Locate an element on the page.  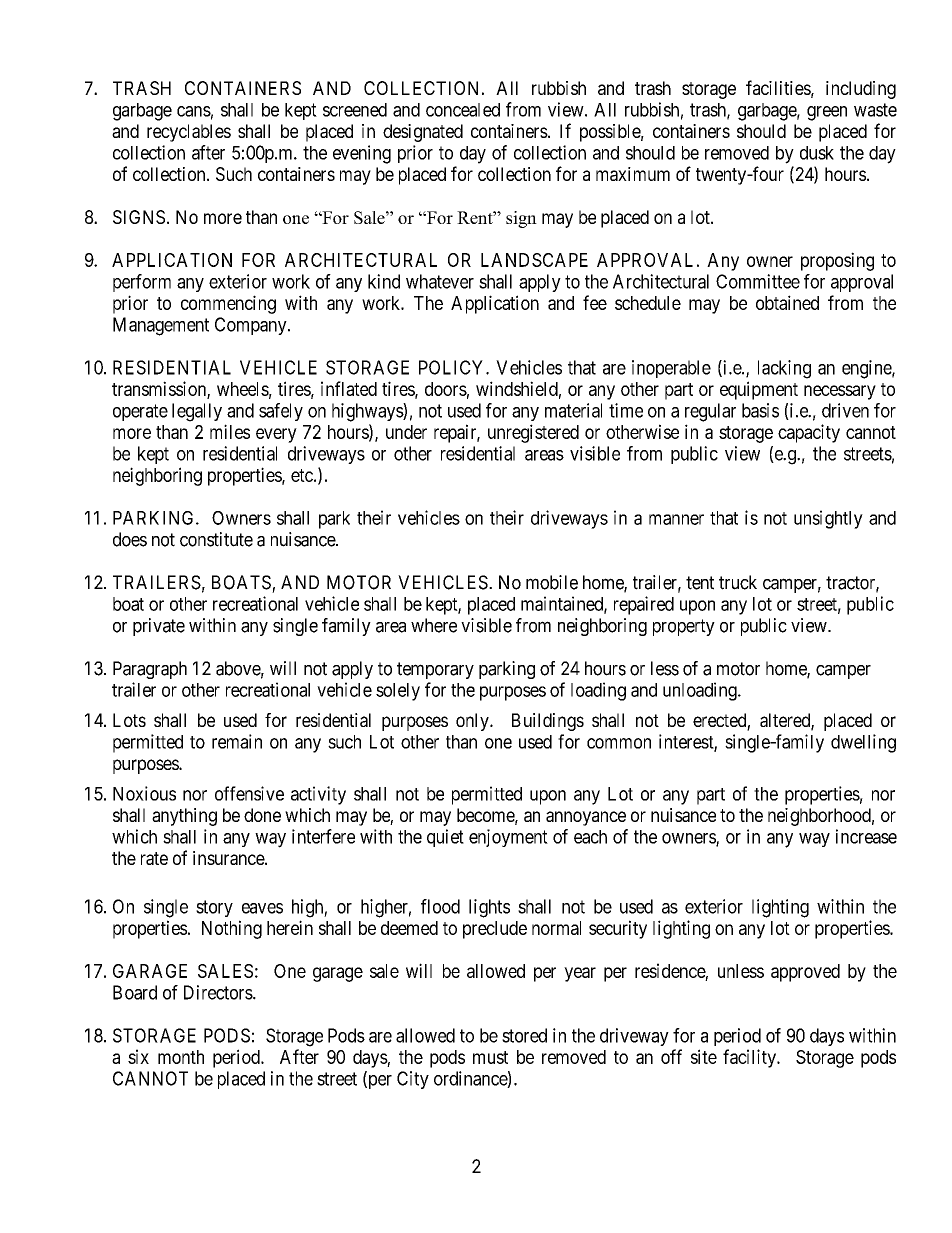
only is located at coordinates (473, 722).
